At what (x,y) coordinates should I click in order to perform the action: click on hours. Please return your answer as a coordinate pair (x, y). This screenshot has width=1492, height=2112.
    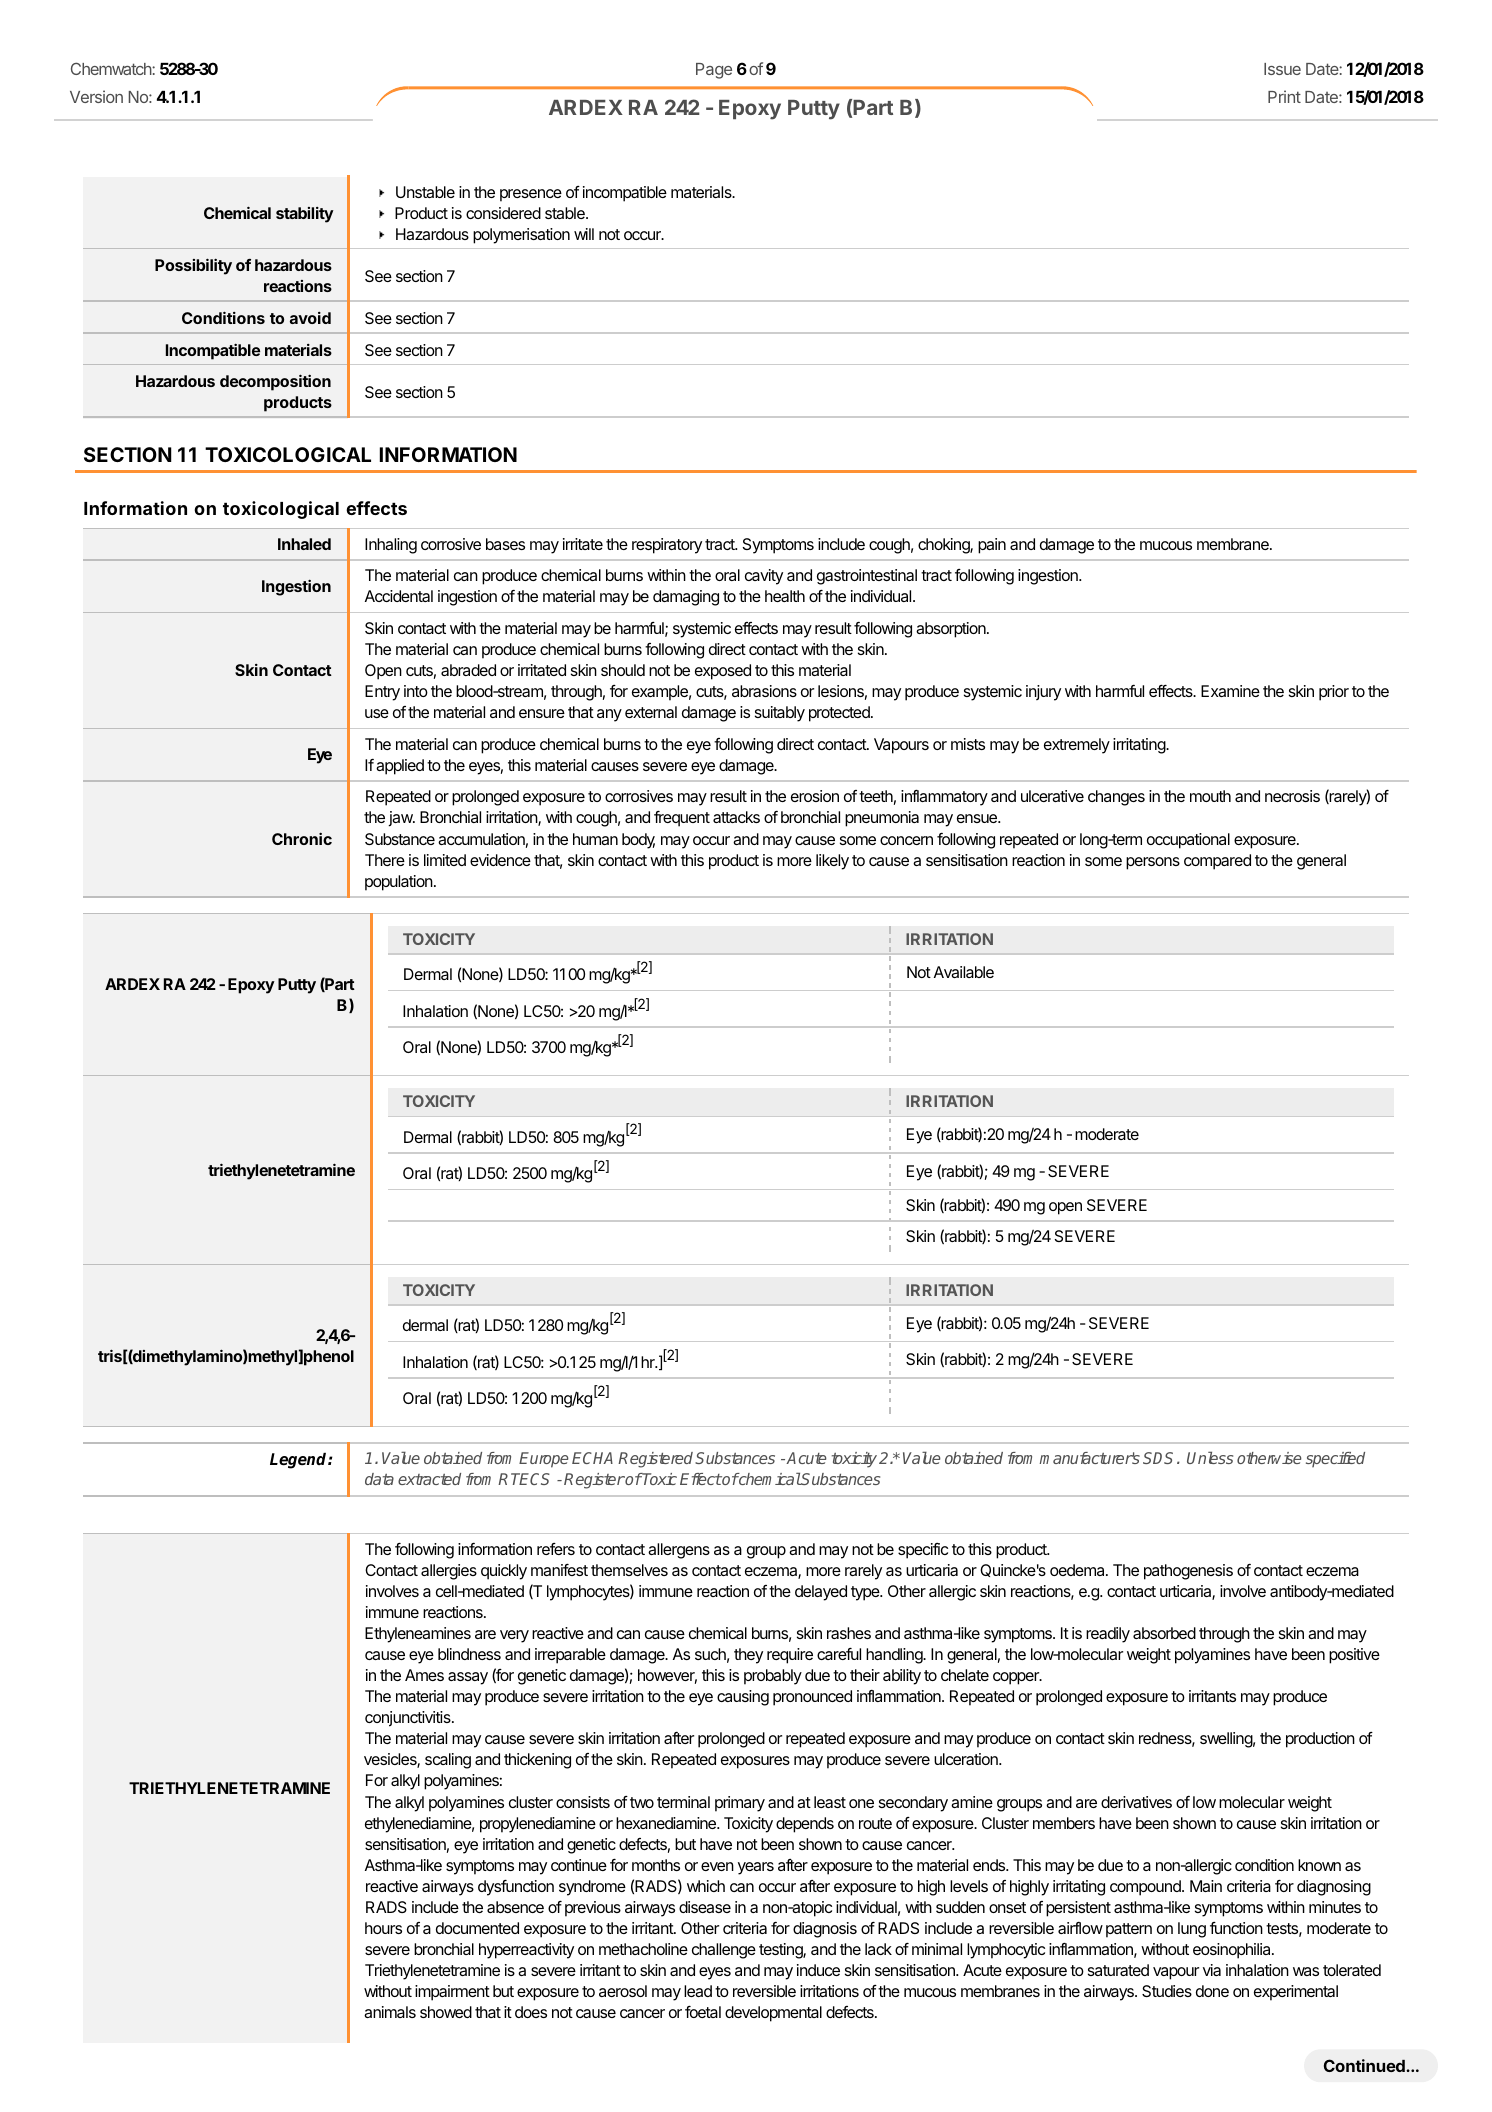
    Looking at the image, I should click on (383, 1928).
